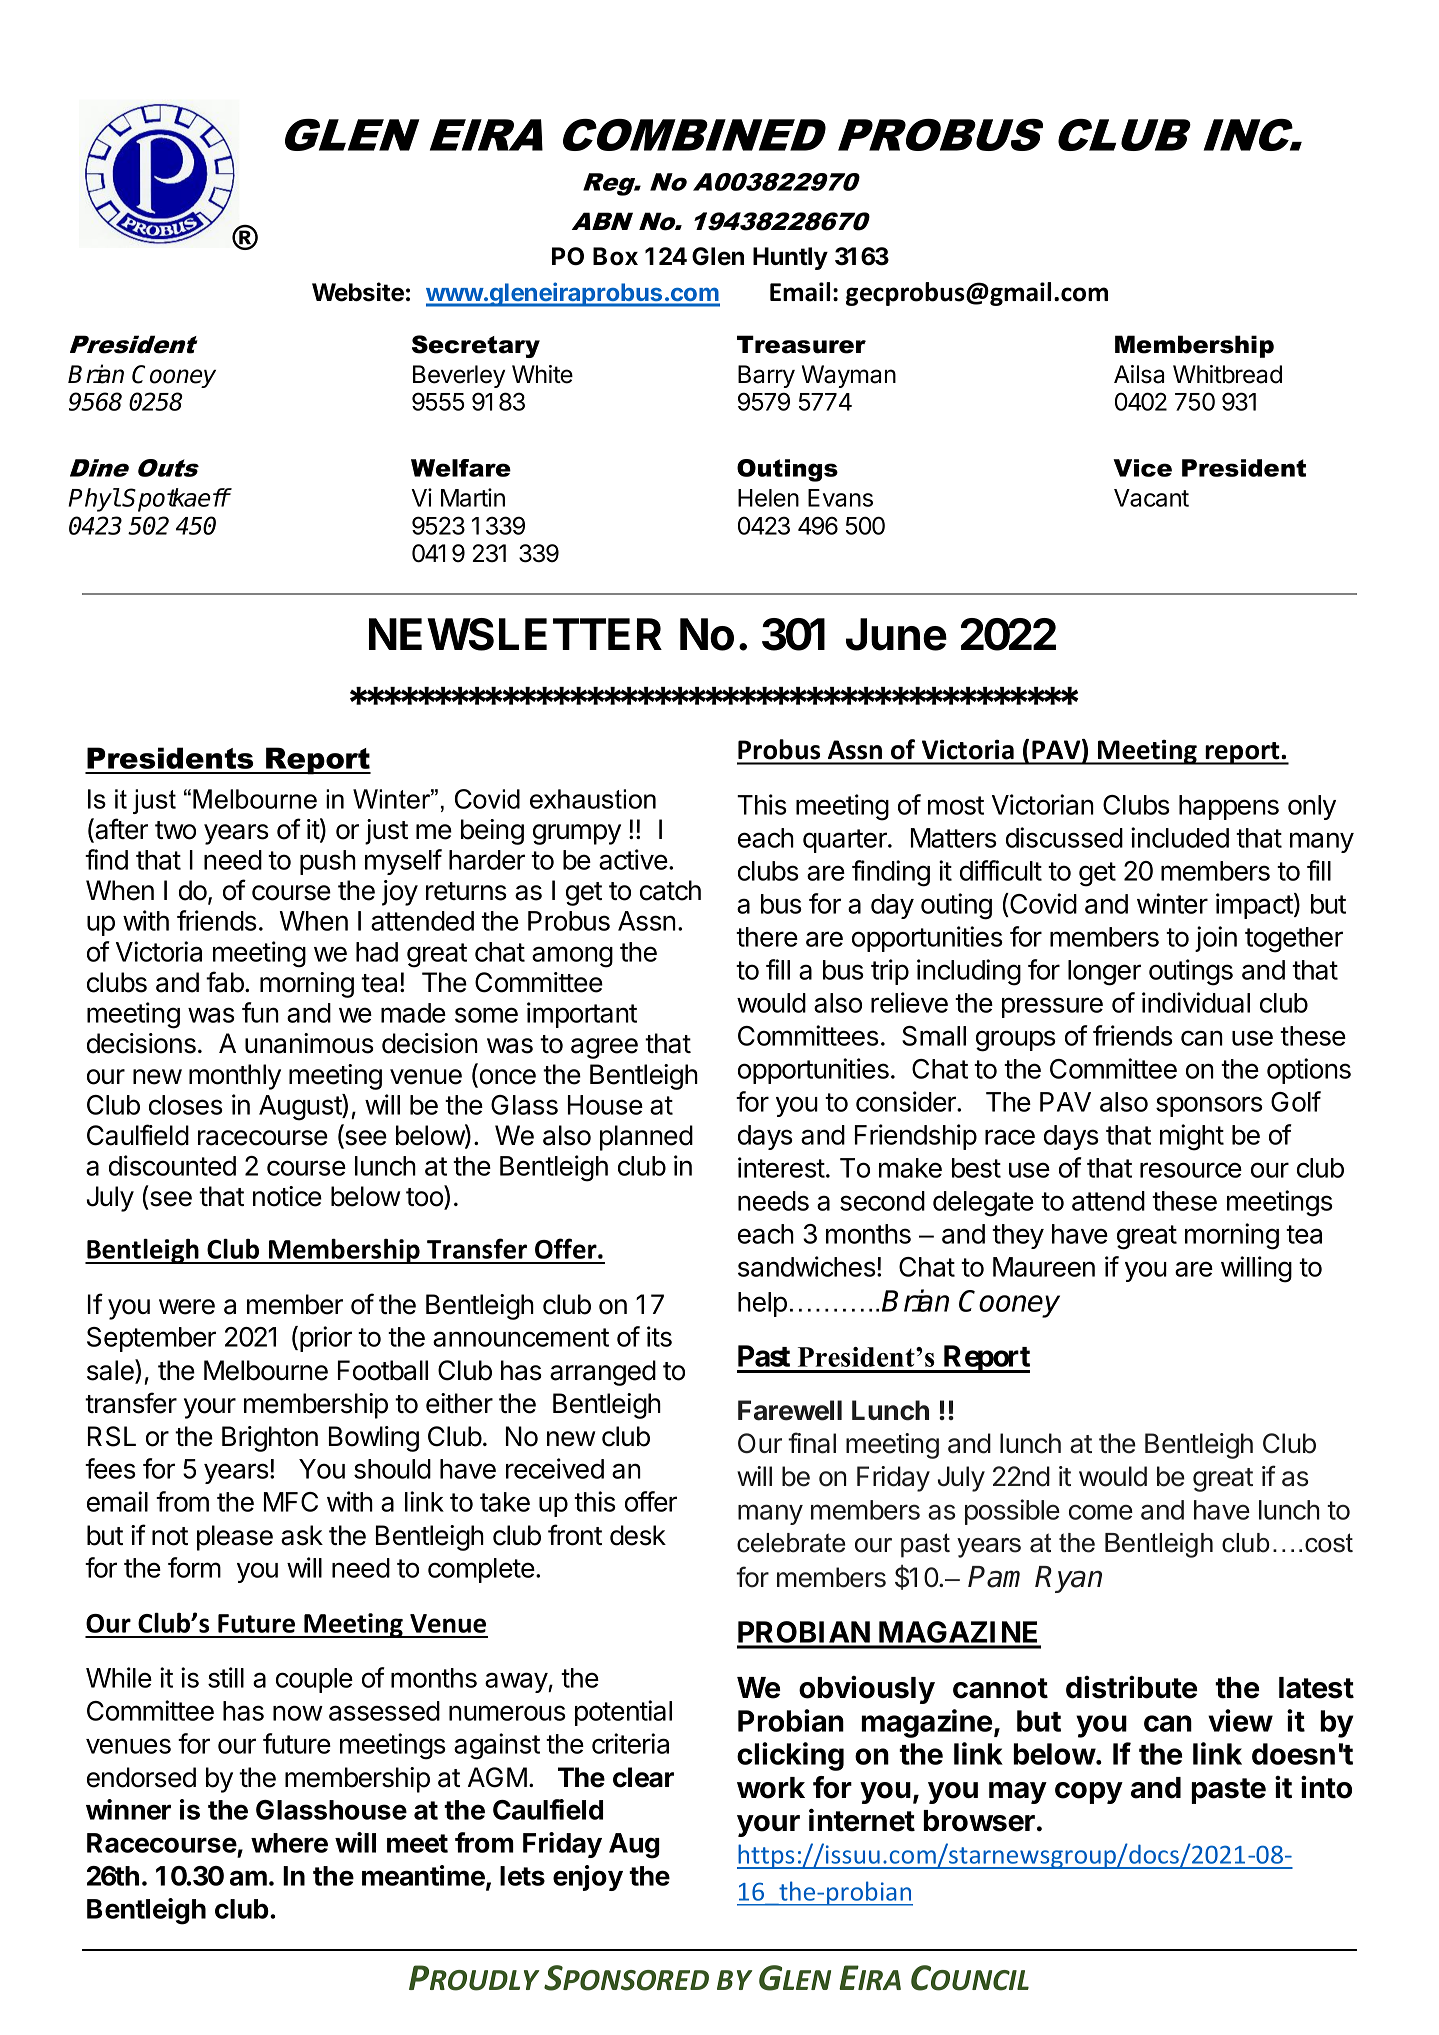 The image size is (1439, 2035). What do you see at coordinates (1139, 374) in the document?
I see `Ailsa` at bounding box center [1139, 374].
